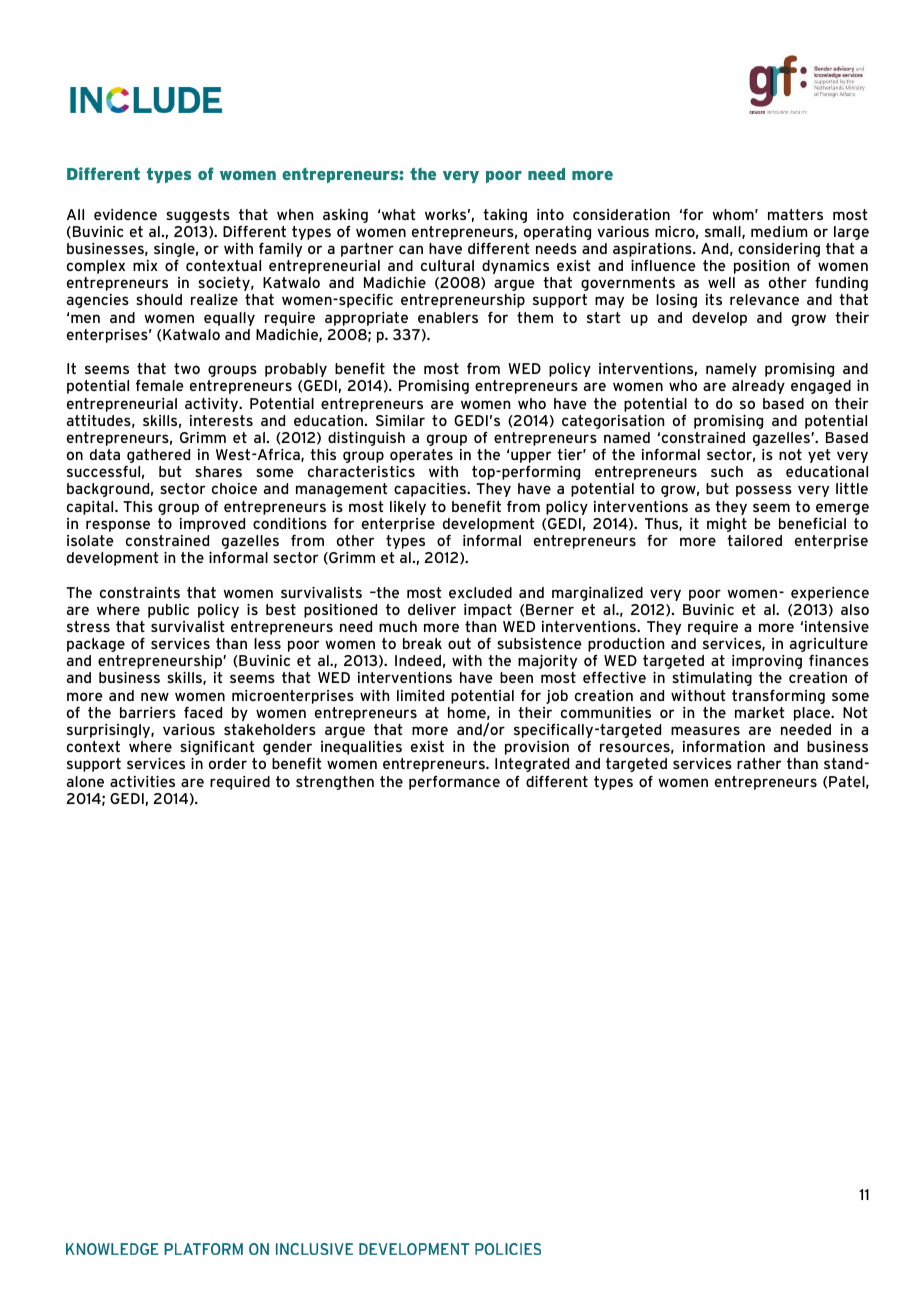 This screenshot has height=1309, width=924. I want to click on namely, so click(731, 370).
